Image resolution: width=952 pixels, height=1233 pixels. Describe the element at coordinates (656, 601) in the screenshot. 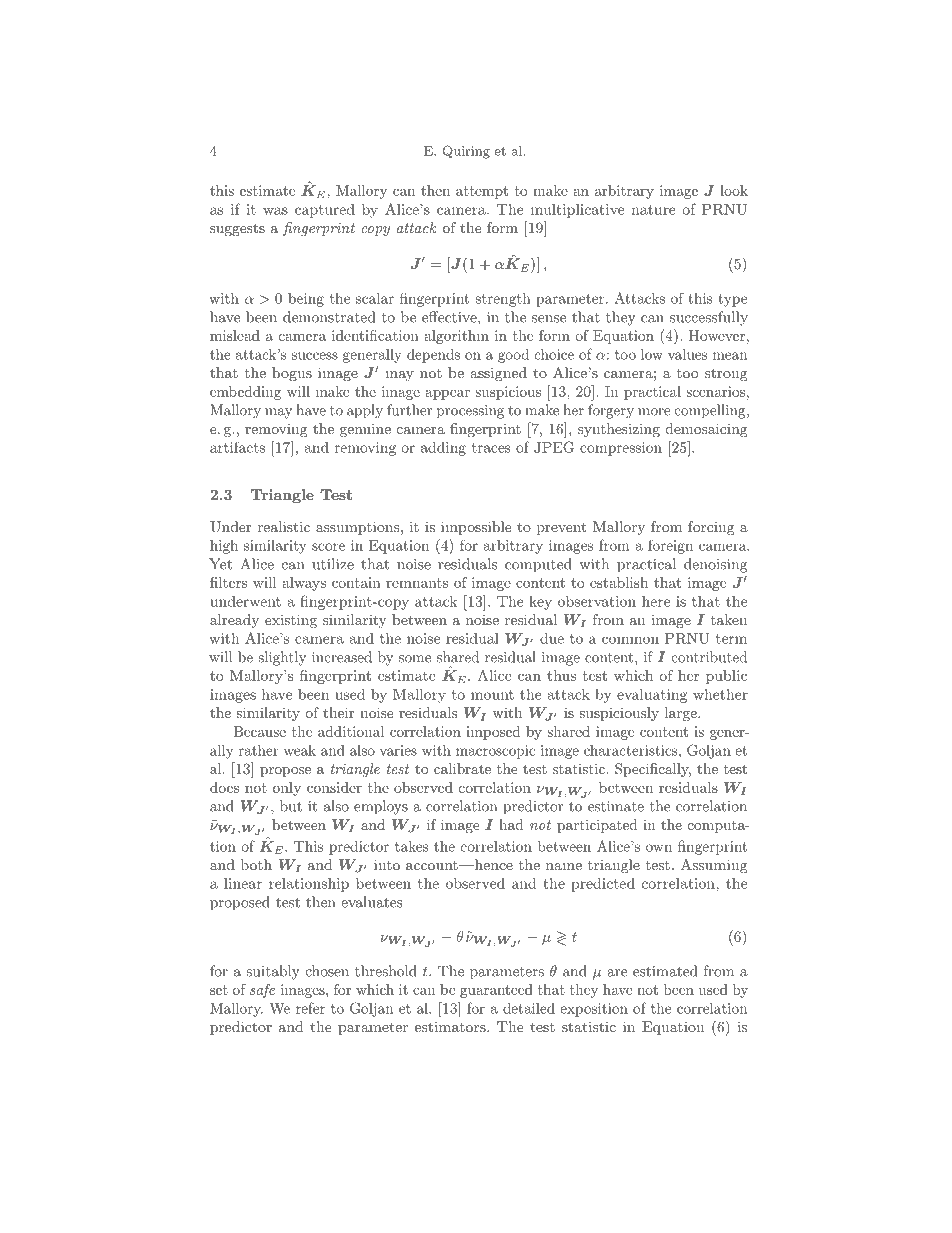

I see `here` at that location.
